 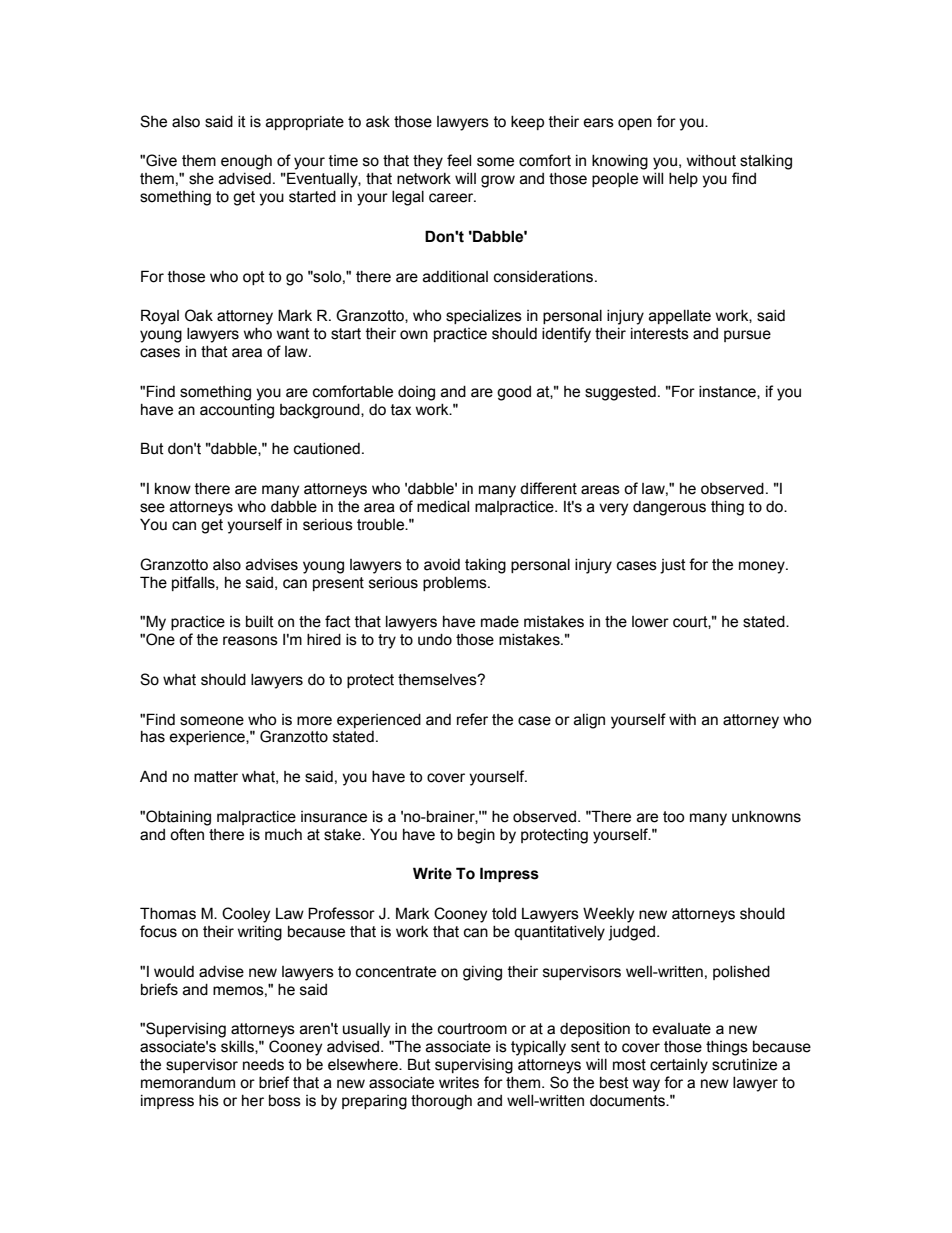 What do you see at coordinates (683, 180) in the document?
I see `help` at bounding box center [683, 180].
